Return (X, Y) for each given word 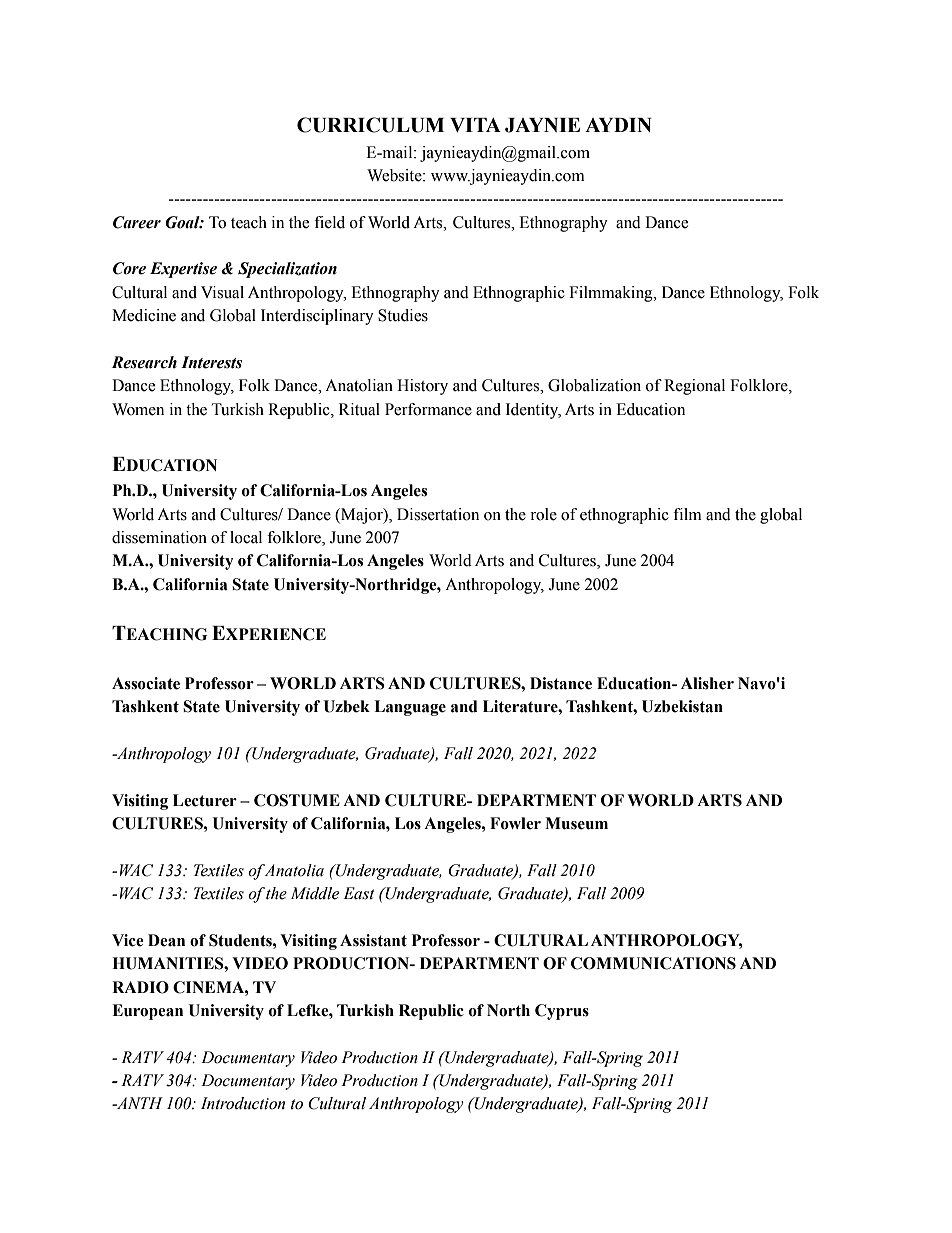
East (359, 893)
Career (137, 222)
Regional (694, 387)
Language (410, 708)
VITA (475, 125)
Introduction (243, 1103)
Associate (146, 683)
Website (395, 175)
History (422, 387)
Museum (576, 823)
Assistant (373, 940)
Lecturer (205, 800)
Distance (561, 683)
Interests (211, 362)
